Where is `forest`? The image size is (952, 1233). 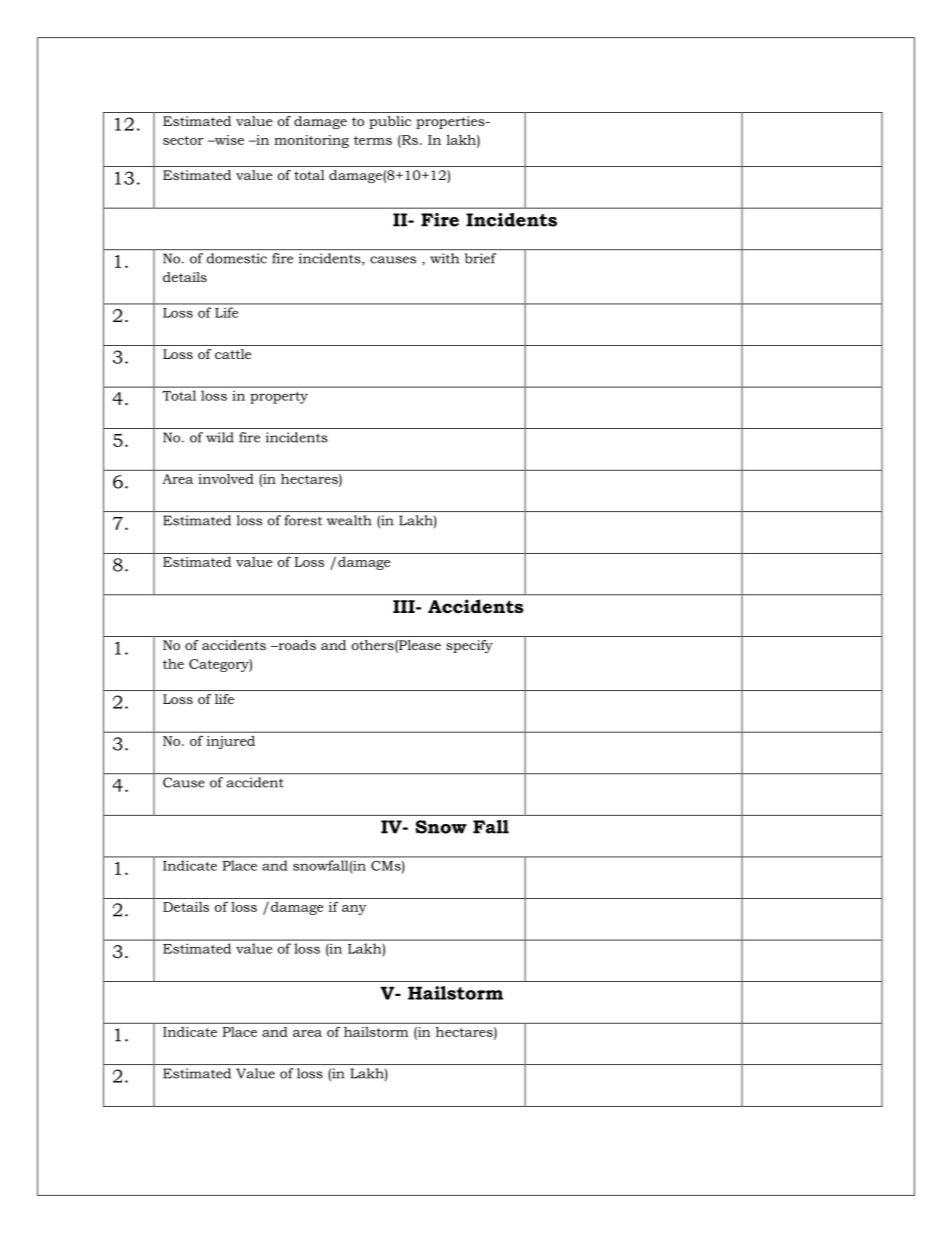
forest is located at coordinates (304, 520).
